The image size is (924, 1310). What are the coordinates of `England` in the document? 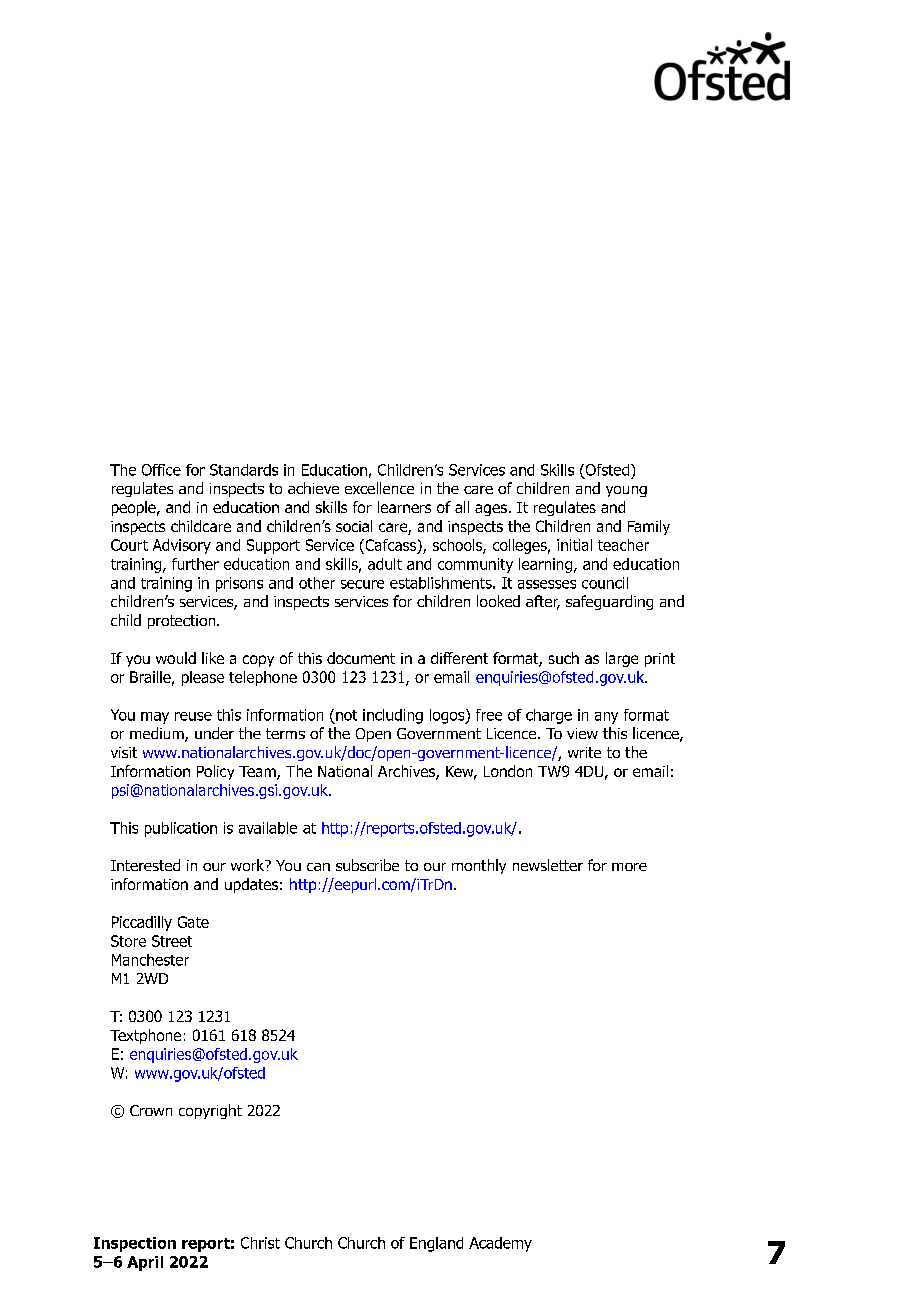 It's located at (436, 1244).
